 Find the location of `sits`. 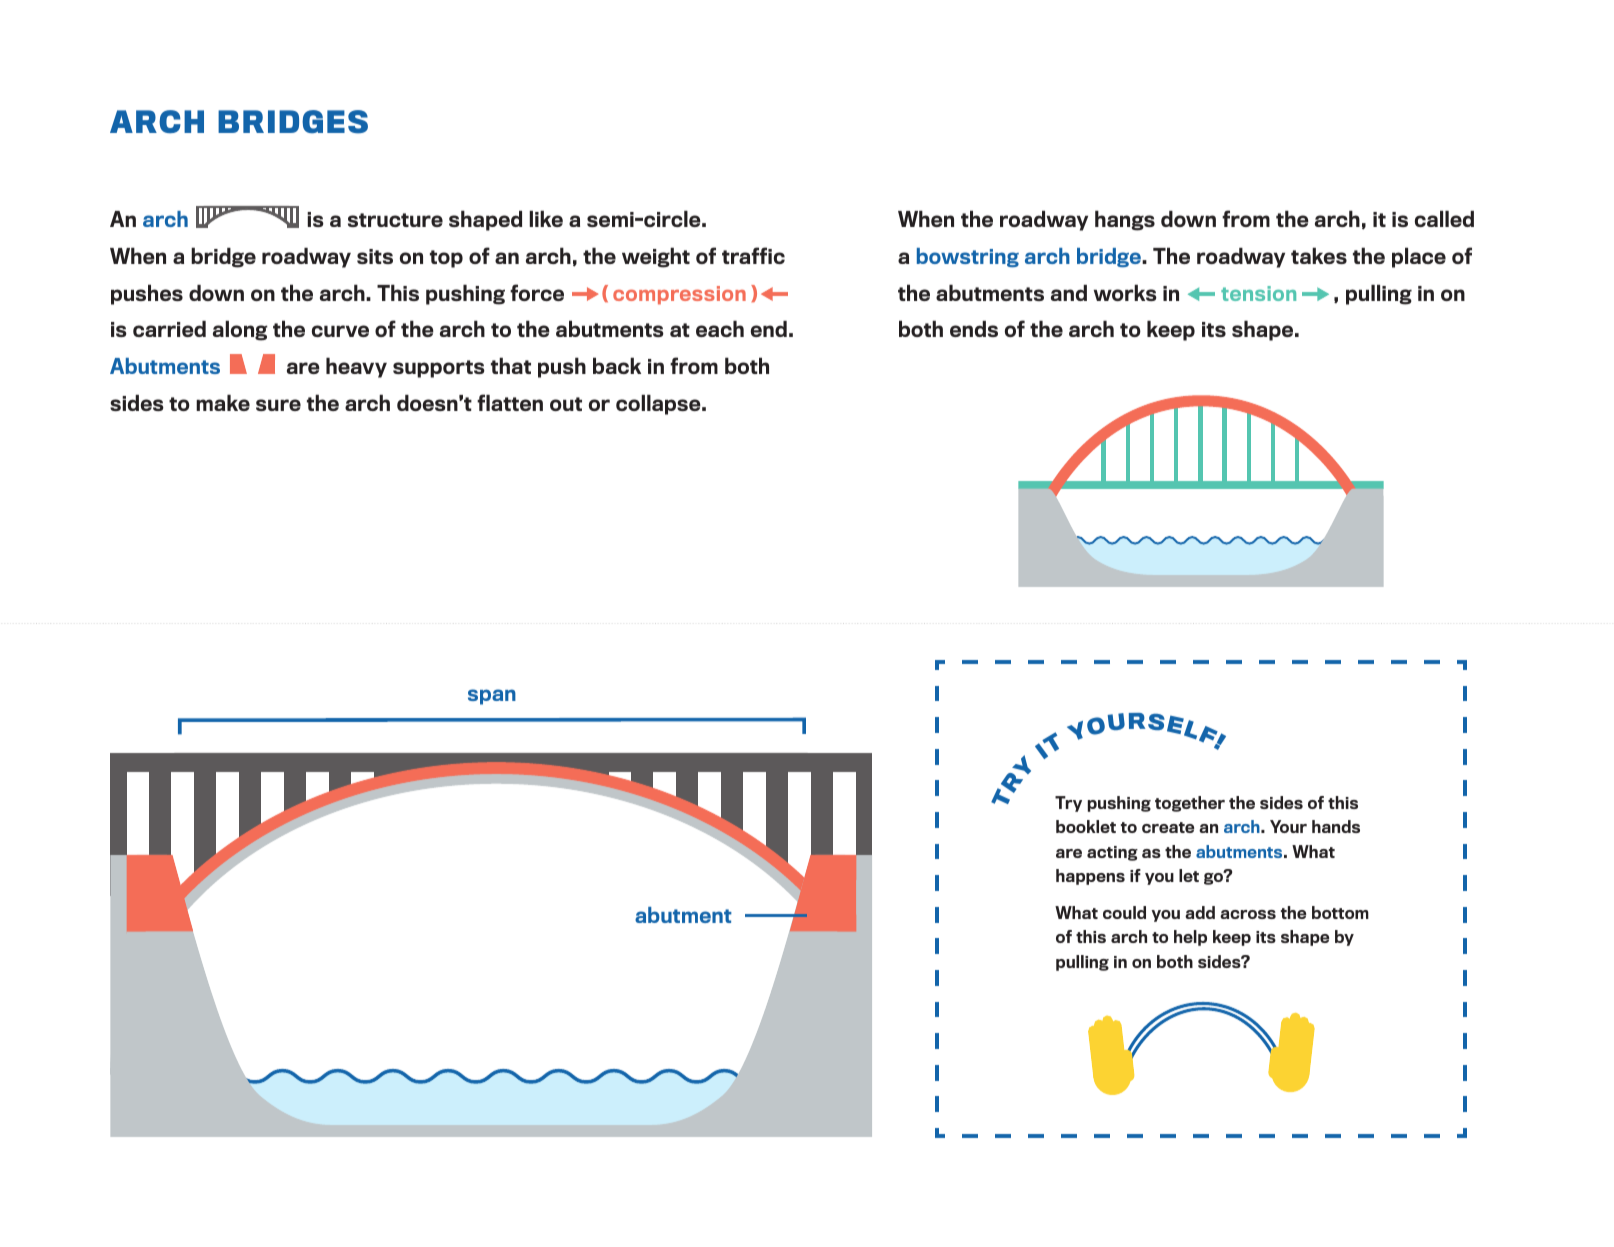

sits is located at coordinates (375, 256).
